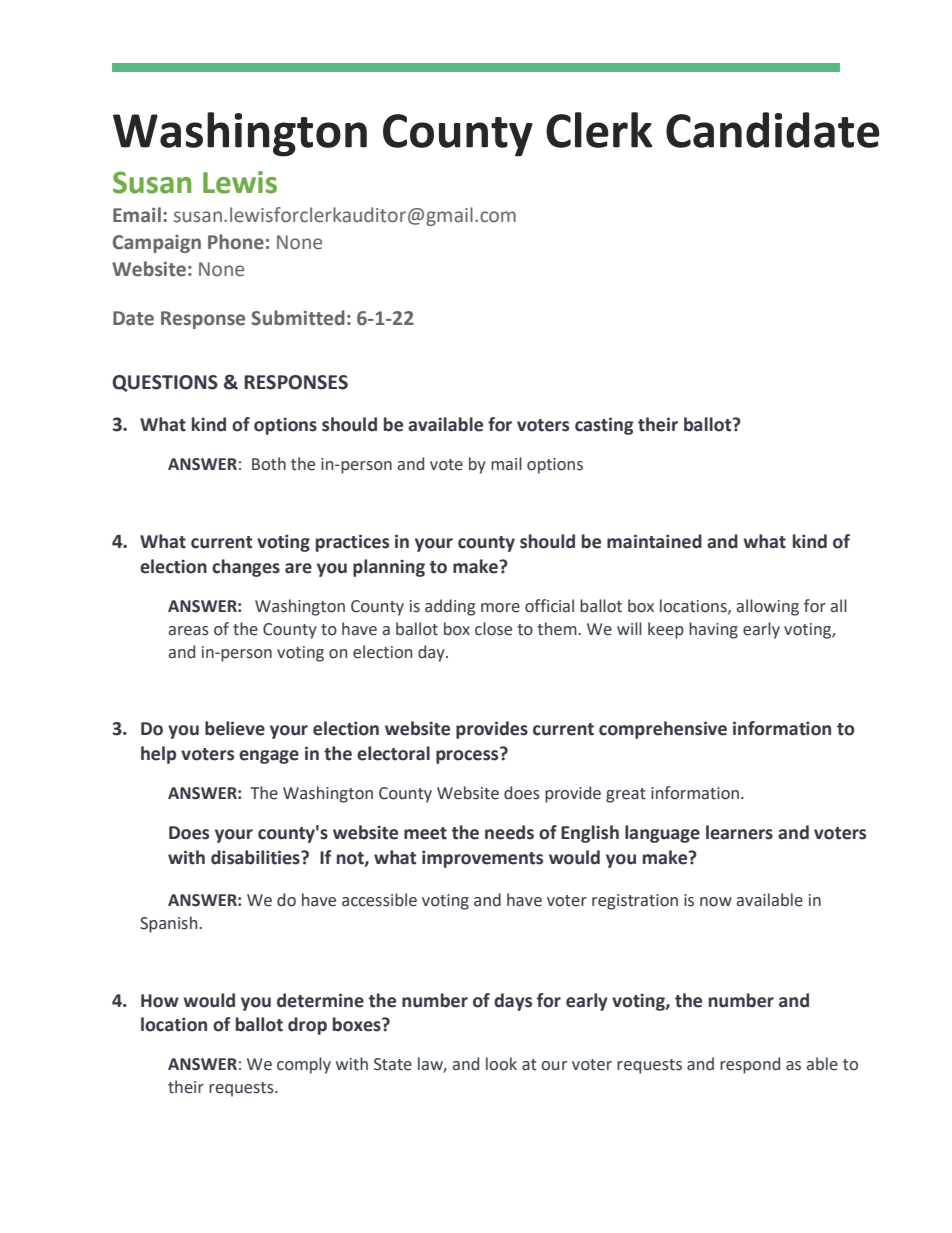 This image has height=1233, width=952. Describe the element at coordinates (604, 426) in the image. I see `casting` at that location.
